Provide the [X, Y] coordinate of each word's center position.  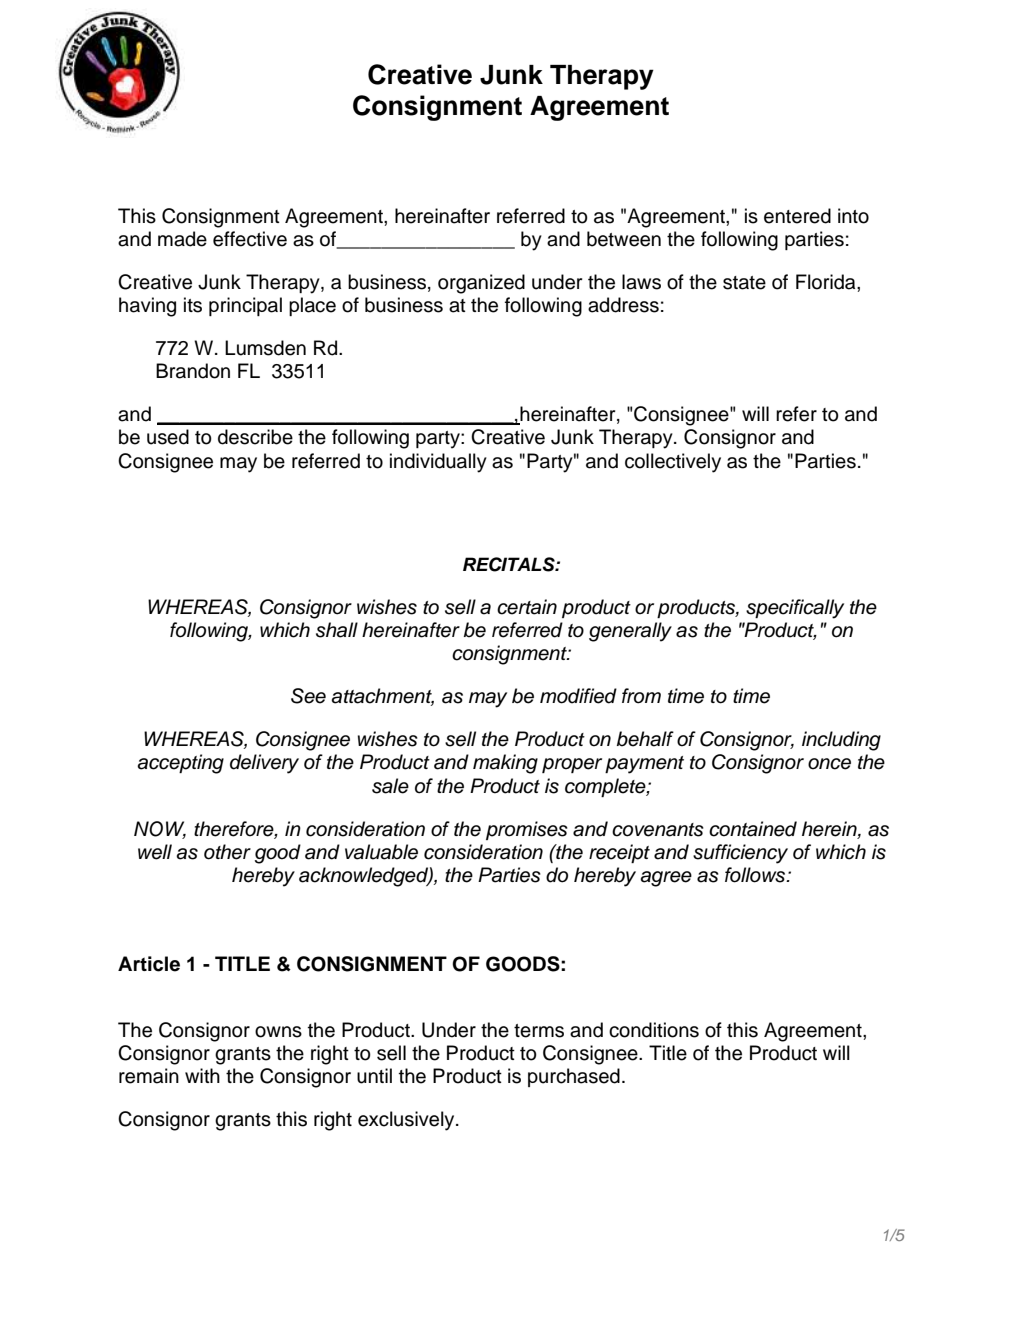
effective [250, 239]
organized [481, 284]
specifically [795, 609]
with [202, 1075]
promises [527, 830]
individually [438, 463]
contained [753, 829]
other [227, 852]
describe [255, 437]
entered [797, 216]
